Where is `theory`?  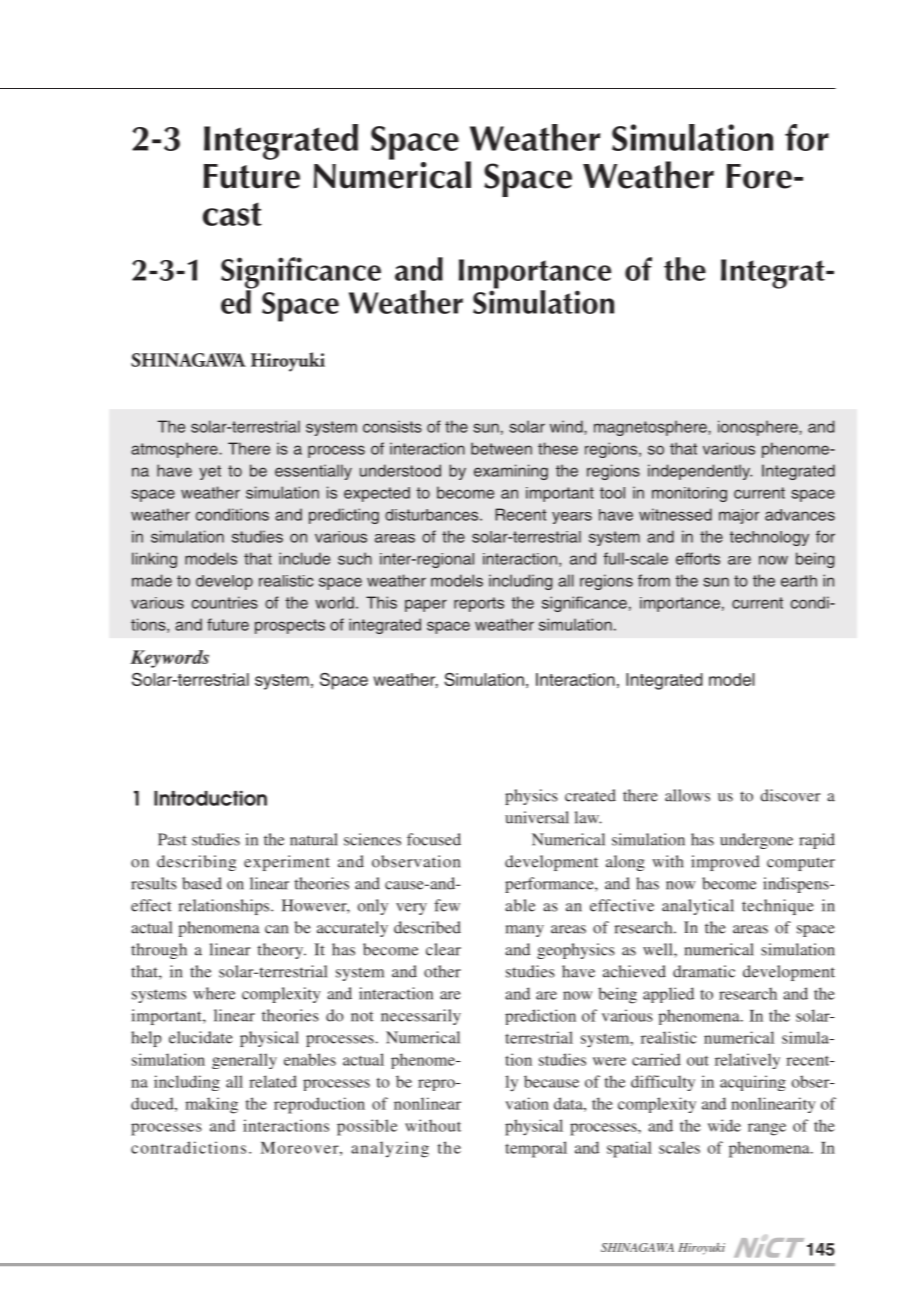
theory is located at coordinates (282, 951).
